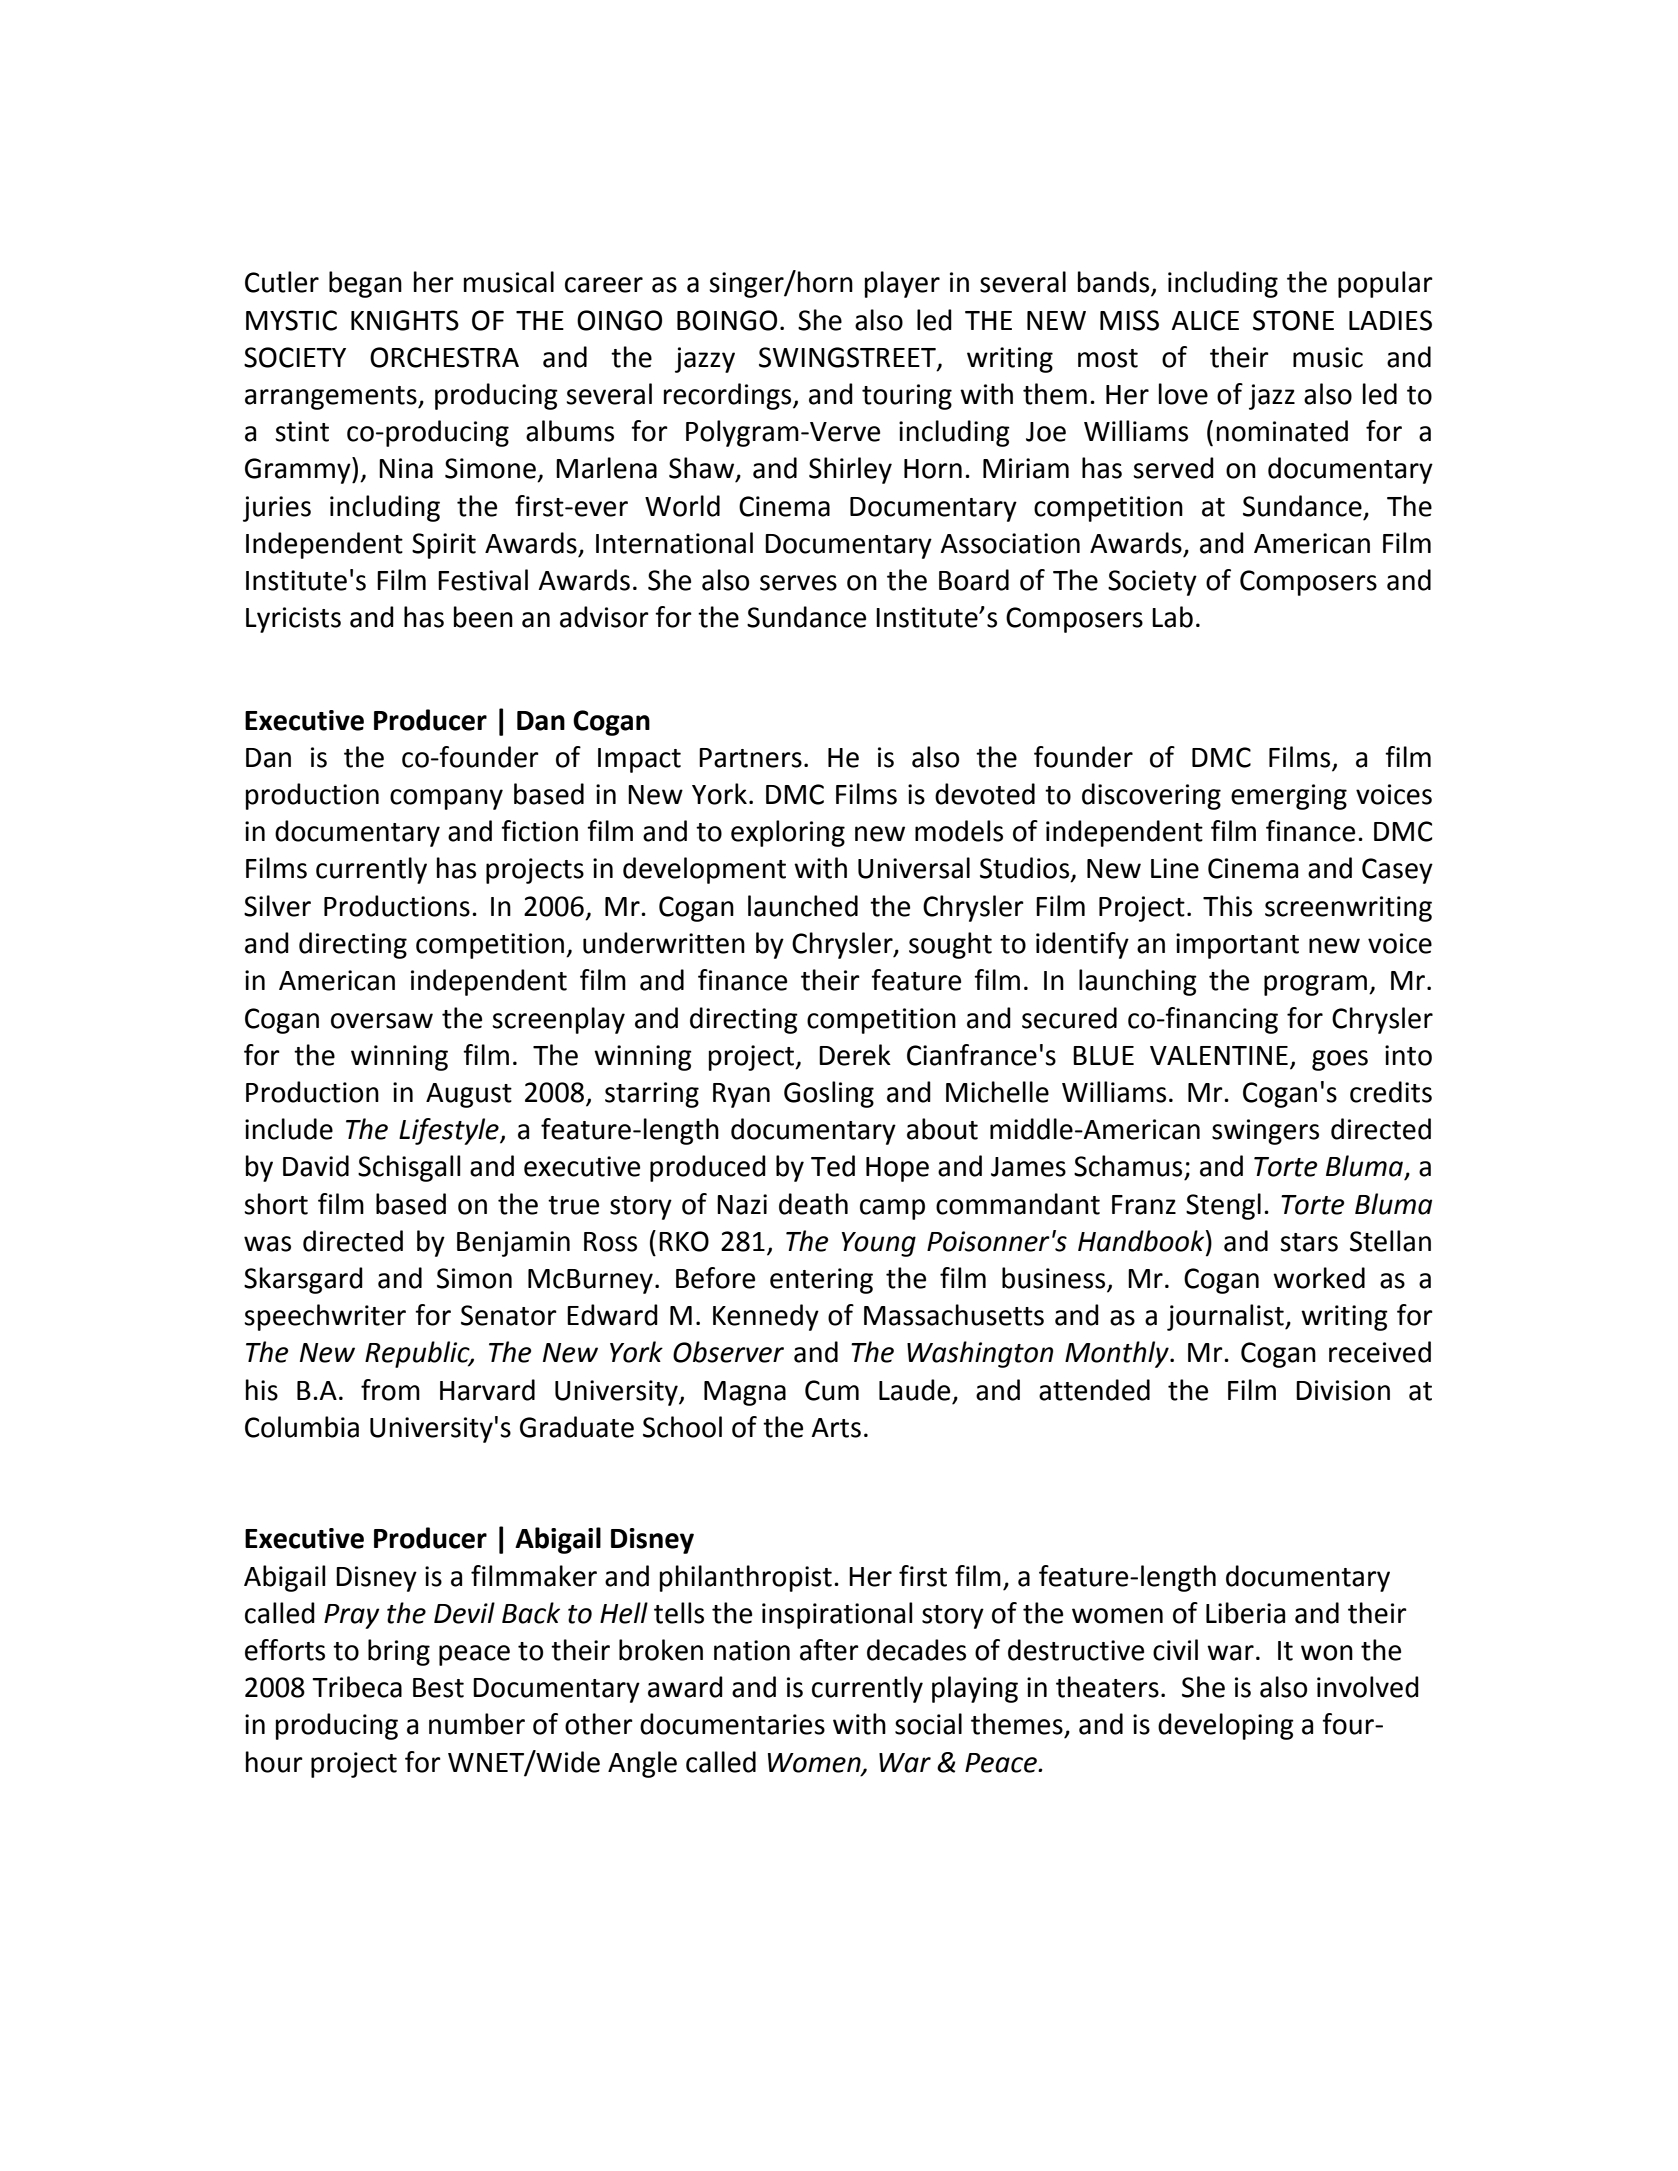 The height and width of the image is (2171, 1678). I want to click on KNIGHTS, so click(405, 320).
